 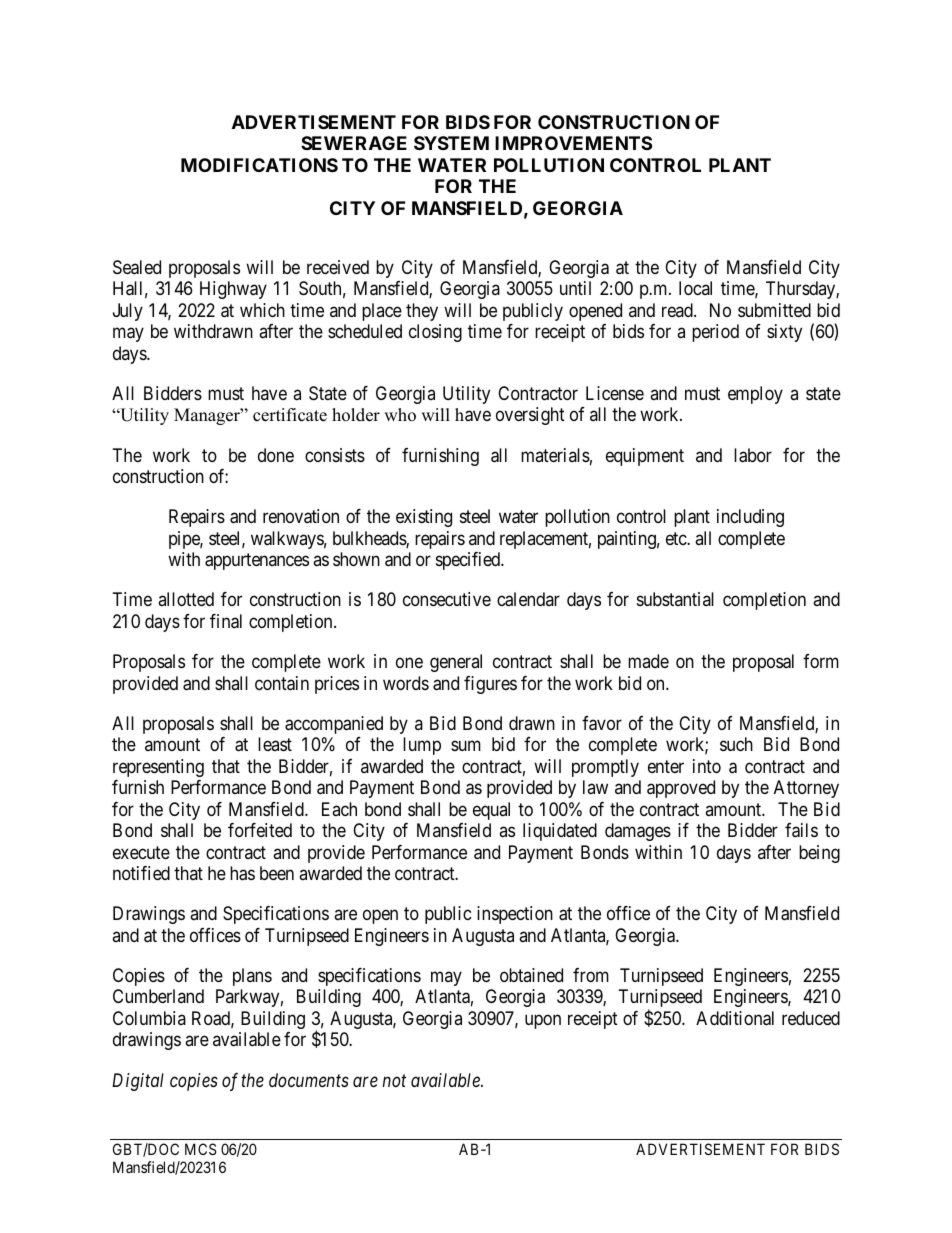 I want to click on upon, so click(x=543, y=1021).
